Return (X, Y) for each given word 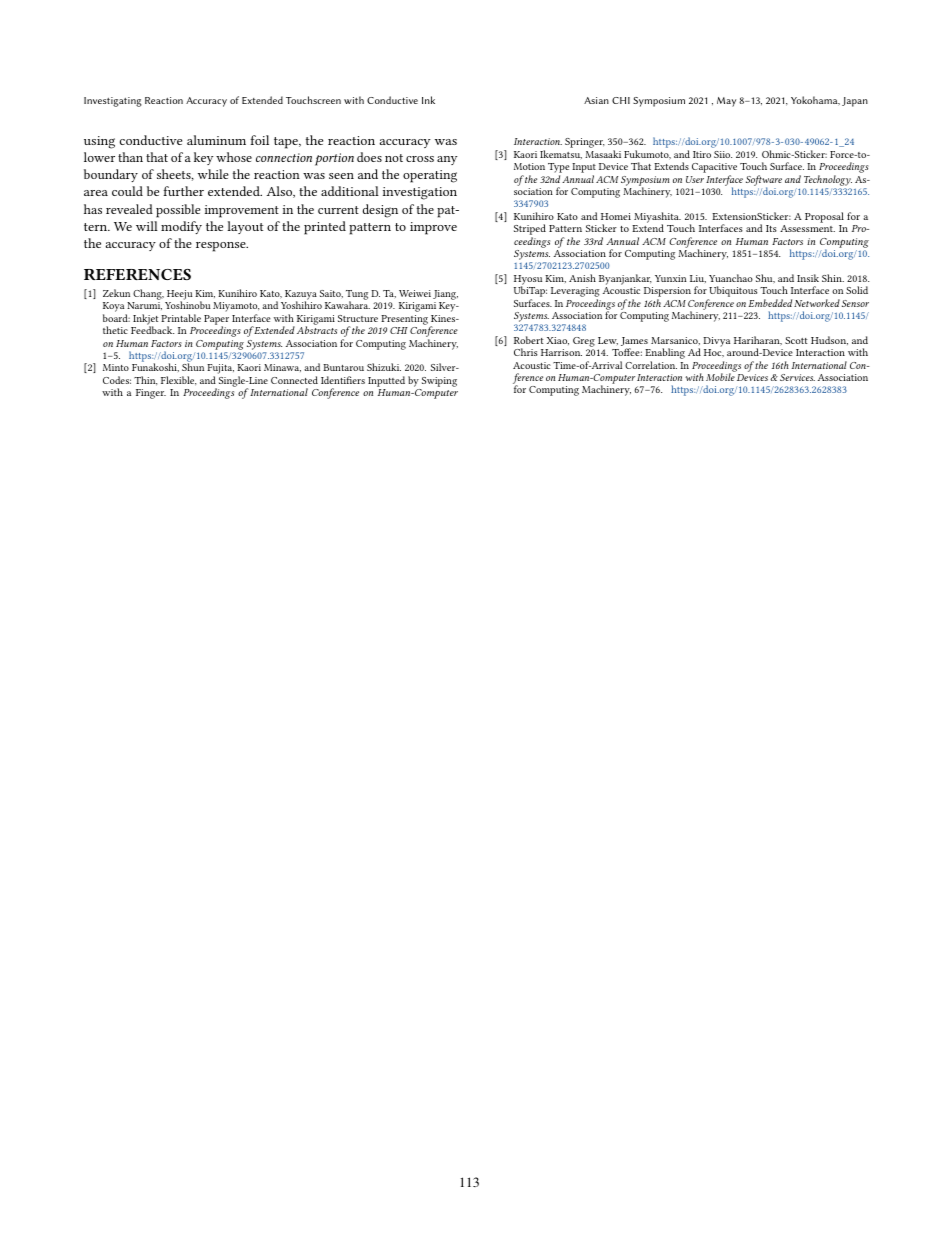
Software (764, 181)
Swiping (439, 382)
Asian (596, 100)
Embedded (770, 303)
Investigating (113, 102)
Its (771, 228)
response (222, 247)
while (213, 174)
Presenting (406, 321)
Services (797, 377)
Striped (530, 231)
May (726, 102)
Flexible (178, 381)
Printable (181, 318)
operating (430, 176)
